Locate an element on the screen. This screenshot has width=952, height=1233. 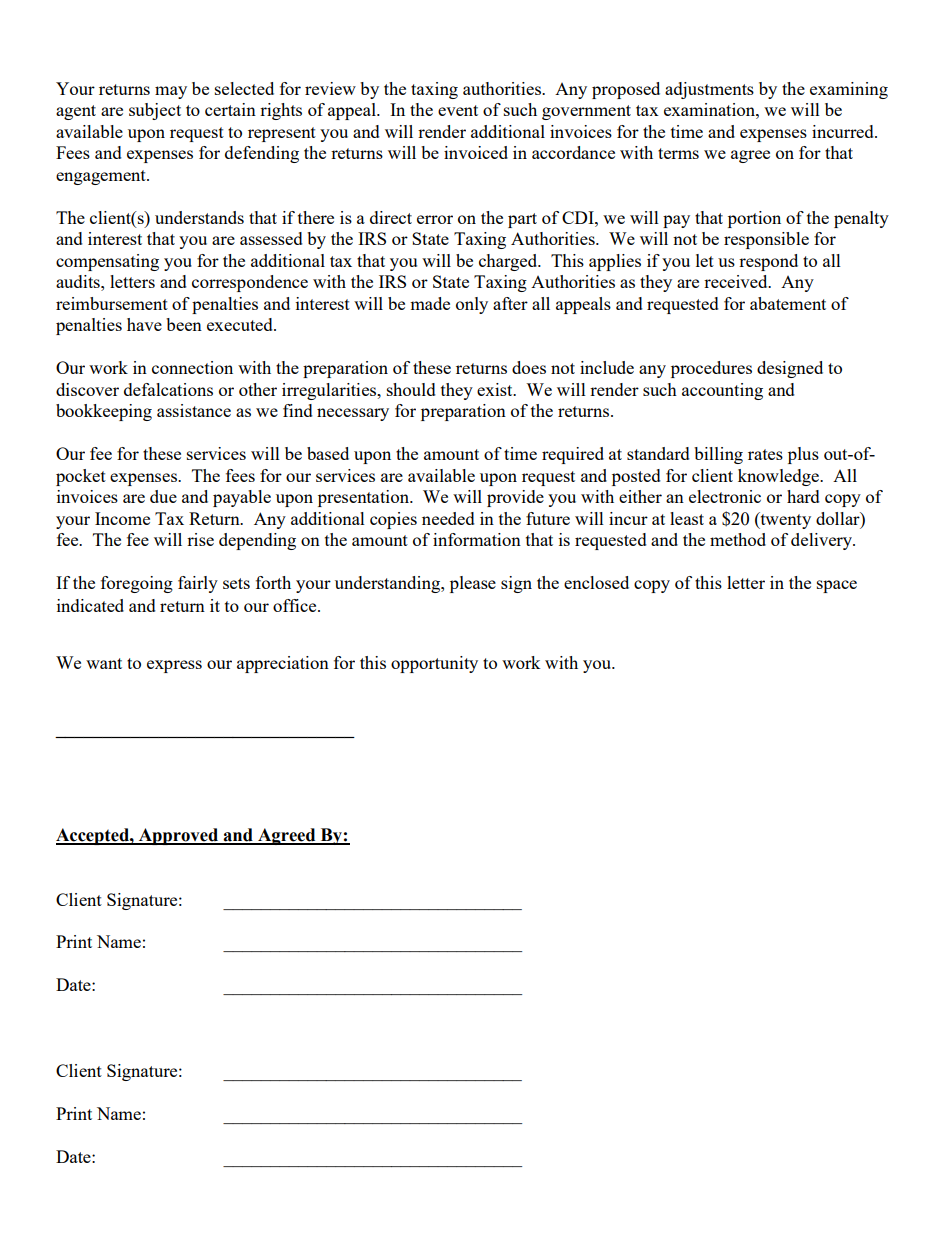
procedures is located at coordinates (711, 369).
